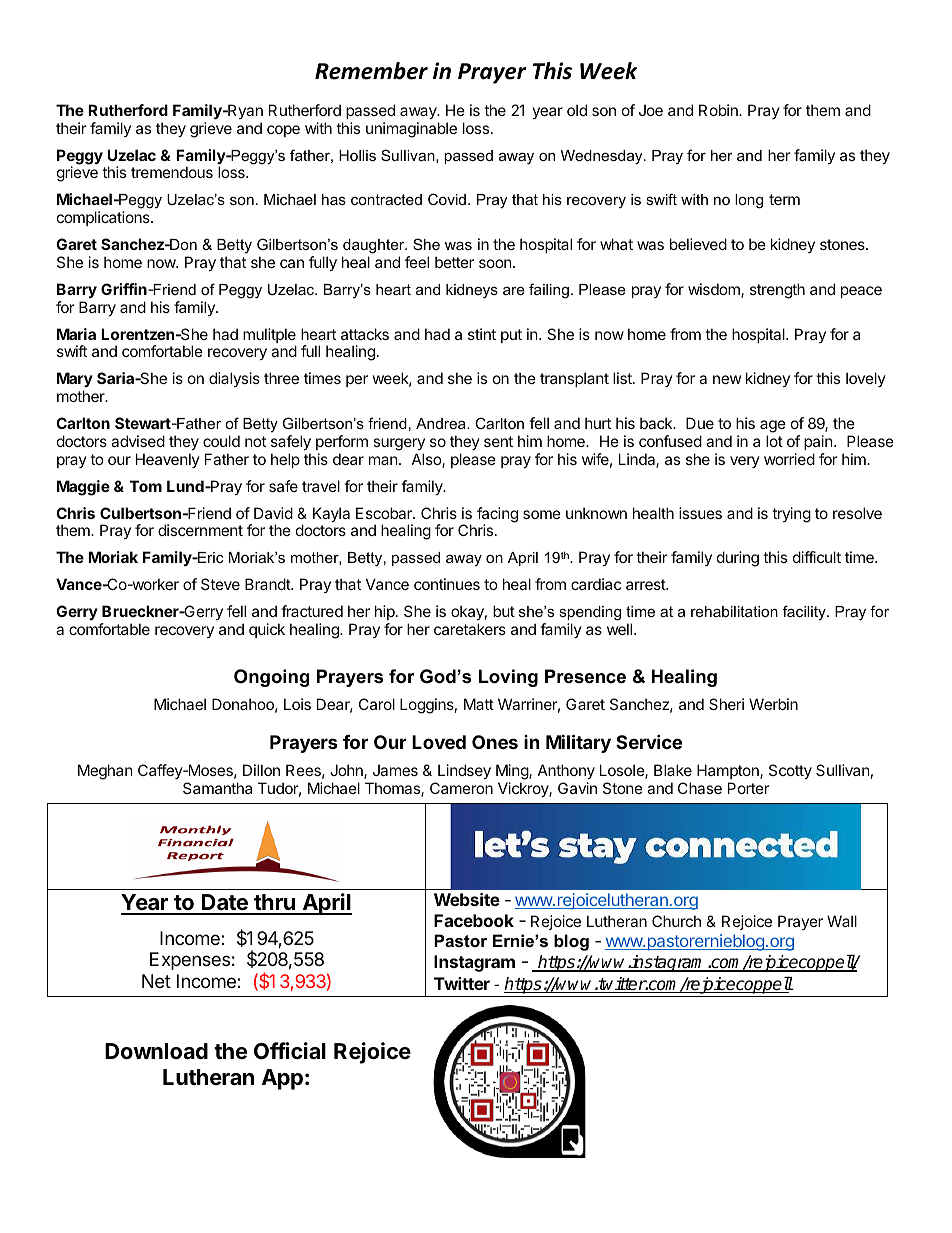 This screenshot has width=952, height=1233. What do you see at coordinates (138, 441) in the screenshot?
I see `advised` at bounding box center [138, 441].
